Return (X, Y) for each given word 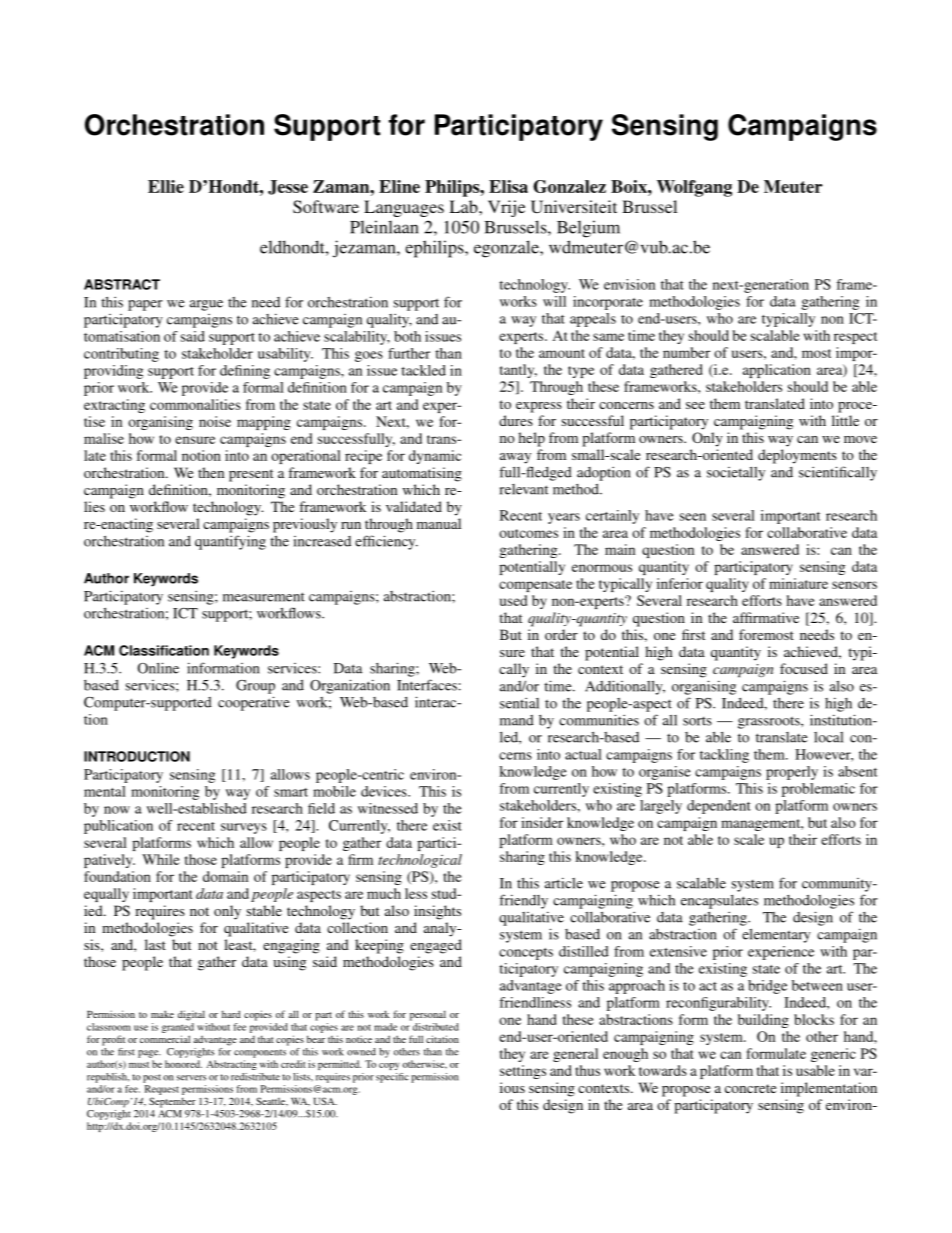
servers (191, 1078)
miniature (798, 583)
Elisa (508, 186)
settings (523, 1072)
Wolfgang (694, 188)
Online (158, 668)
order (561, 634)
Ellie (166, 186)
